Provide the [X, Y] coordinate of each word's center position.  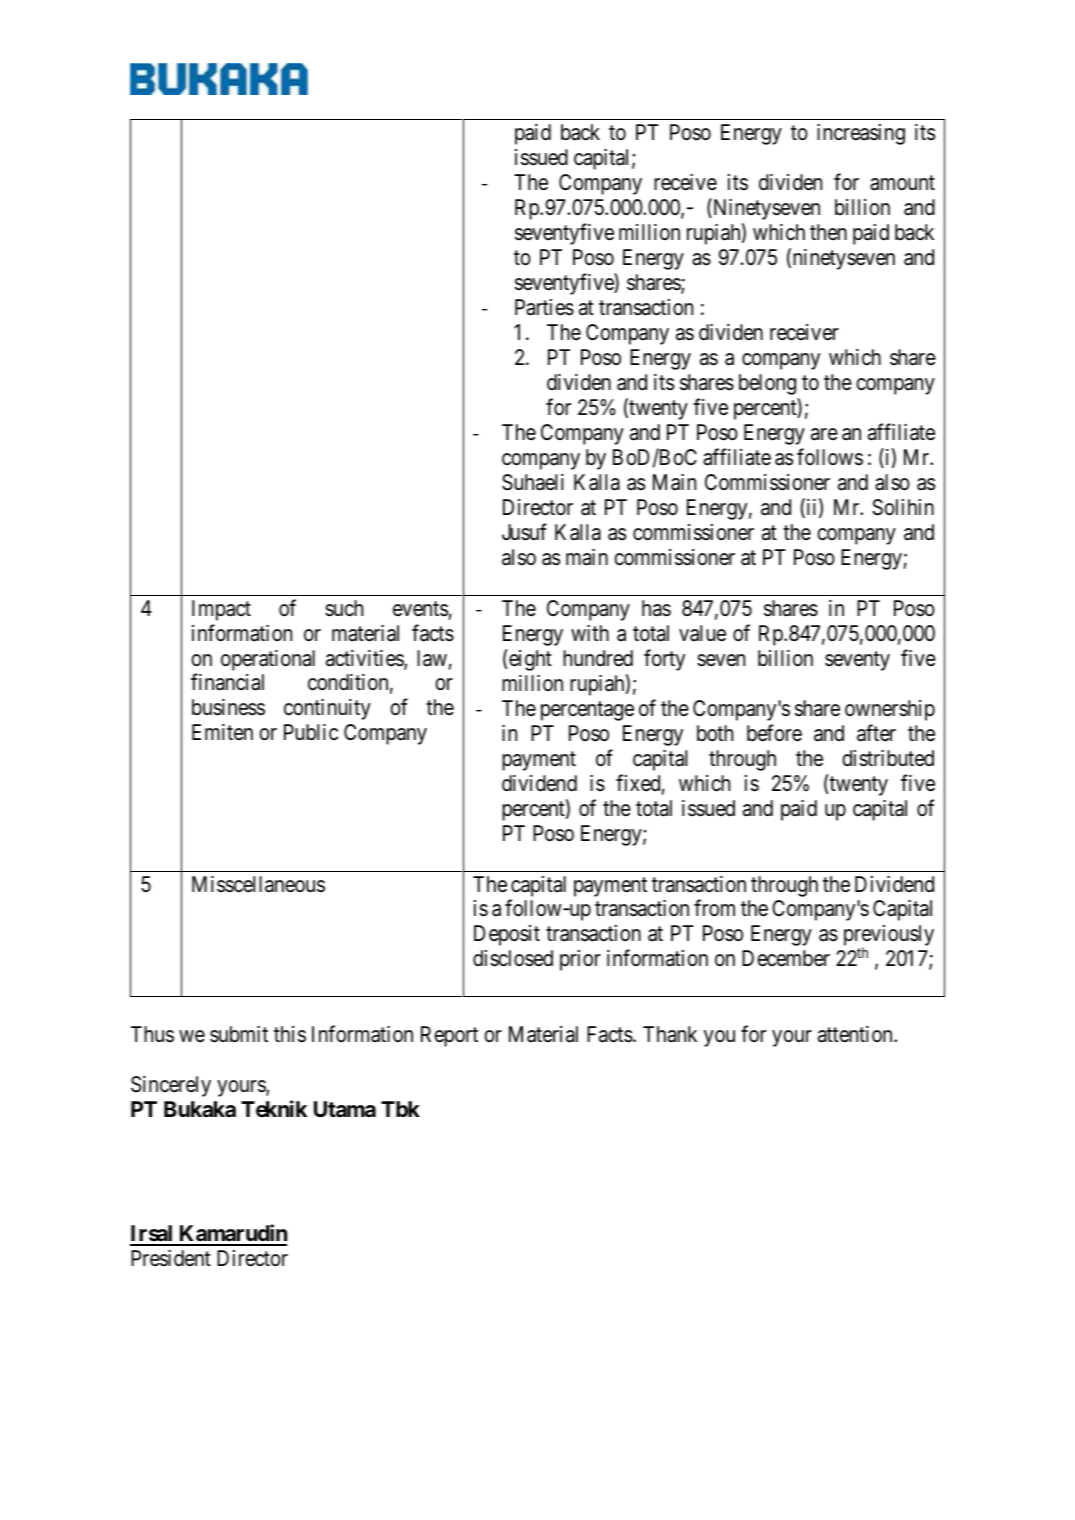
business [228, 707]
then [828, 232]
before [774, 733]
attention [856, 1034]
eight [530, 660]
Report [449, 1036]
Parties [544, 307]
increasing [861, 134]
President [171, 1258]
